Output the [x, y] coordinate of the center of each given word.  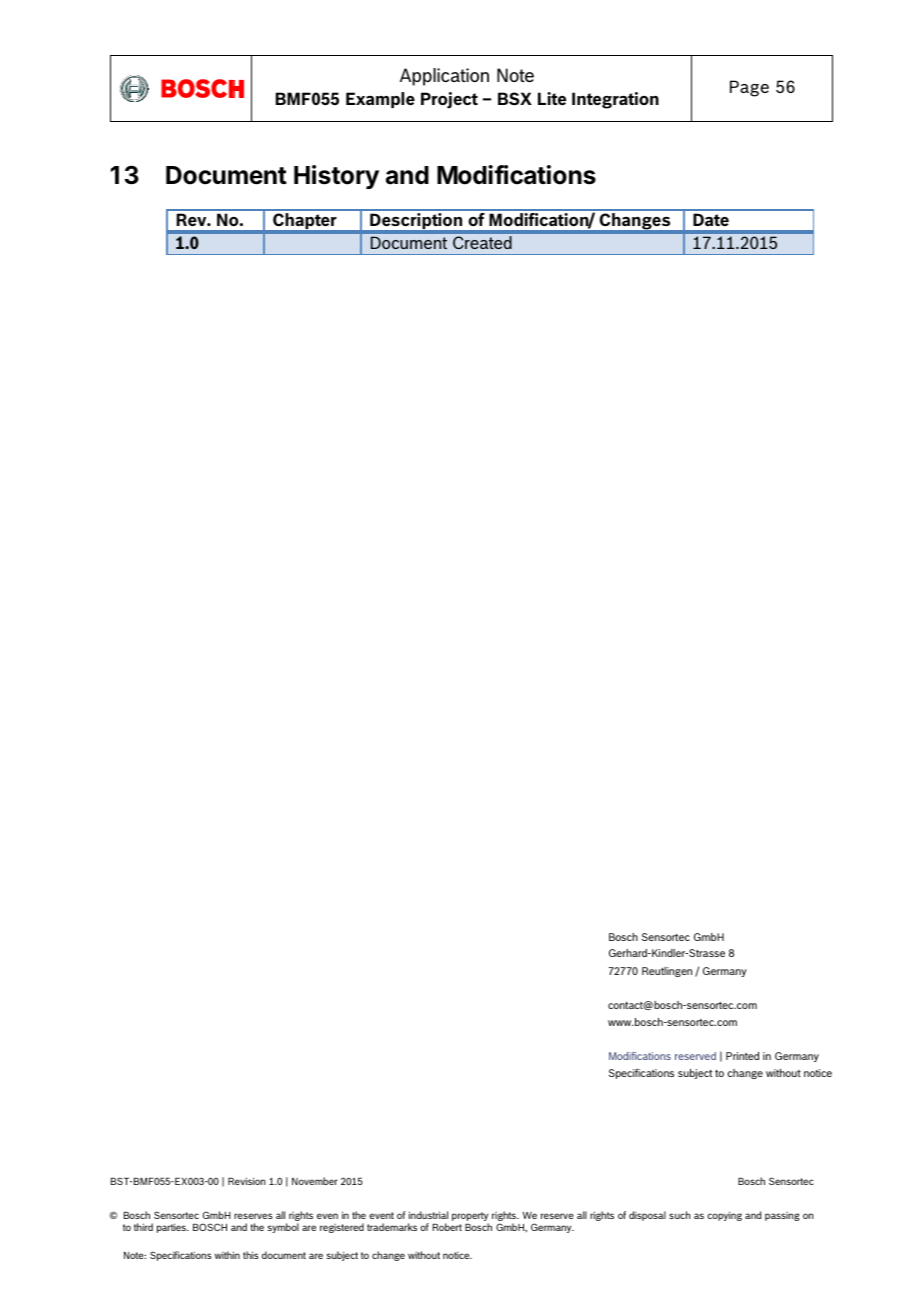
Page [749, 88]
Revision [247, 1181]
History [336, 177]
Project [449, 100]
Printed [742, 1056]
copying [724, 1216]
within [227, 1255]
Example [380, 100]
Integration [615, 100]
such [680, 1215]
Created [482, 242]
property [470, 1218]
